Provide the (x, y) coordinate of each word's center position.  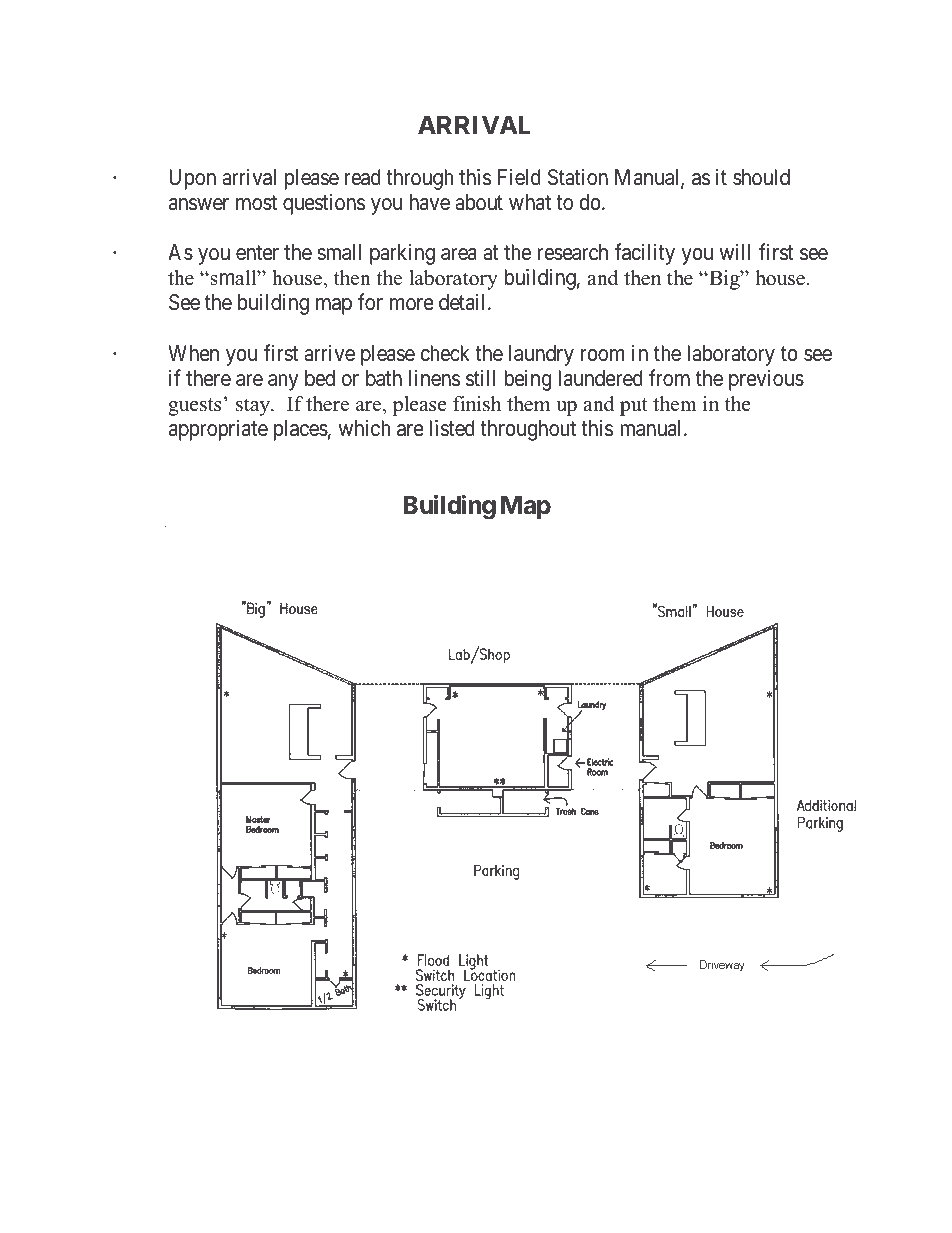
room (602, 355)
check (445, 353)
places (301, 430)
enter (257, 253)
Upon (192, 179)
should (761, 177)
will (734, 252)
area (459, 254)
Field (519, 177)
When (193, 353)
